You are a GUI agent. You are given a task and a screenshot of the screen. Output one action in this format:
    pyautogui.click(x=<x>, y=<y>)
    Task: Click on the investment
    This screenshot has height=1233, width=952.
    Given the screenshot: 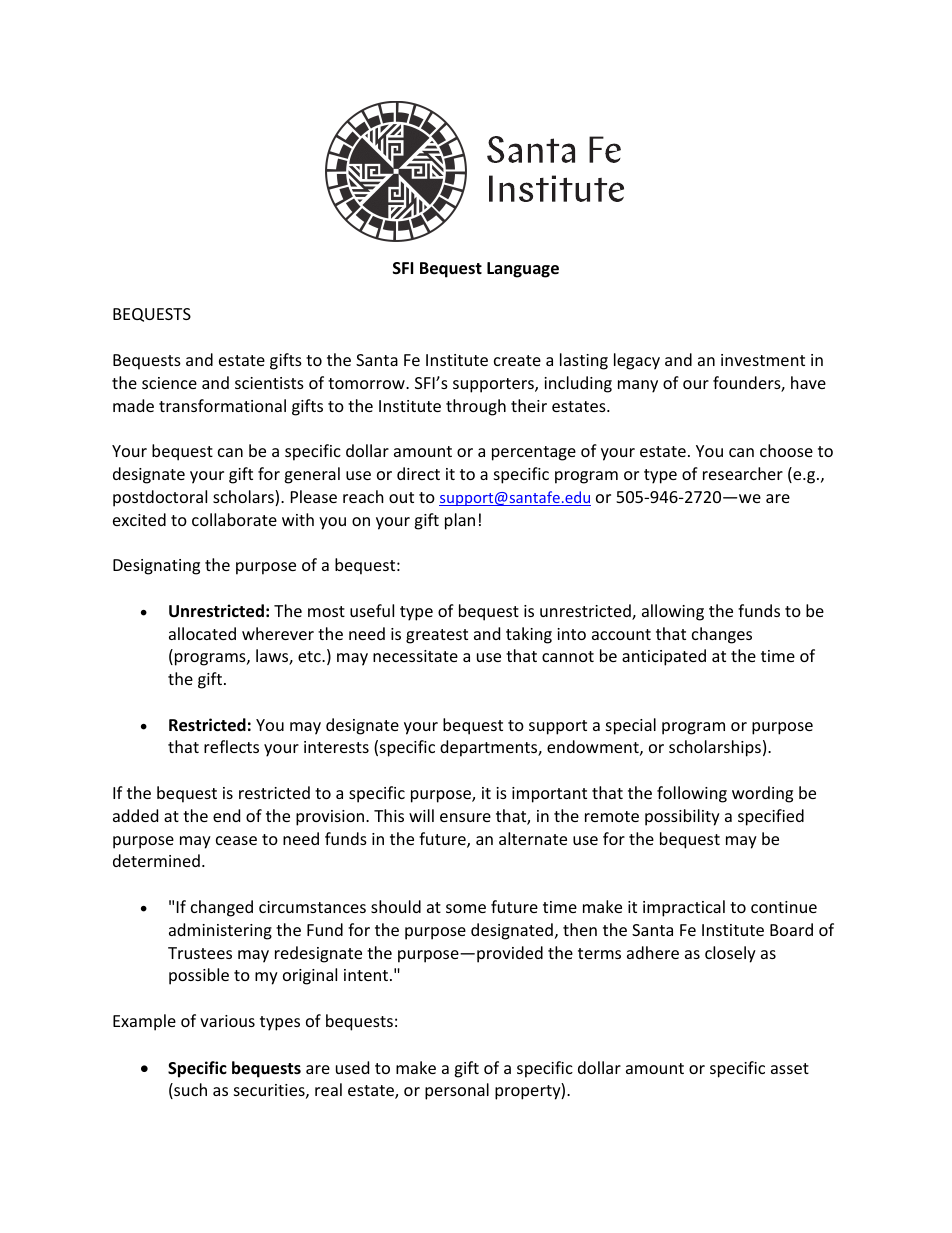 What is the action you would take?
    pyautogui.click(x=763, y=360)
